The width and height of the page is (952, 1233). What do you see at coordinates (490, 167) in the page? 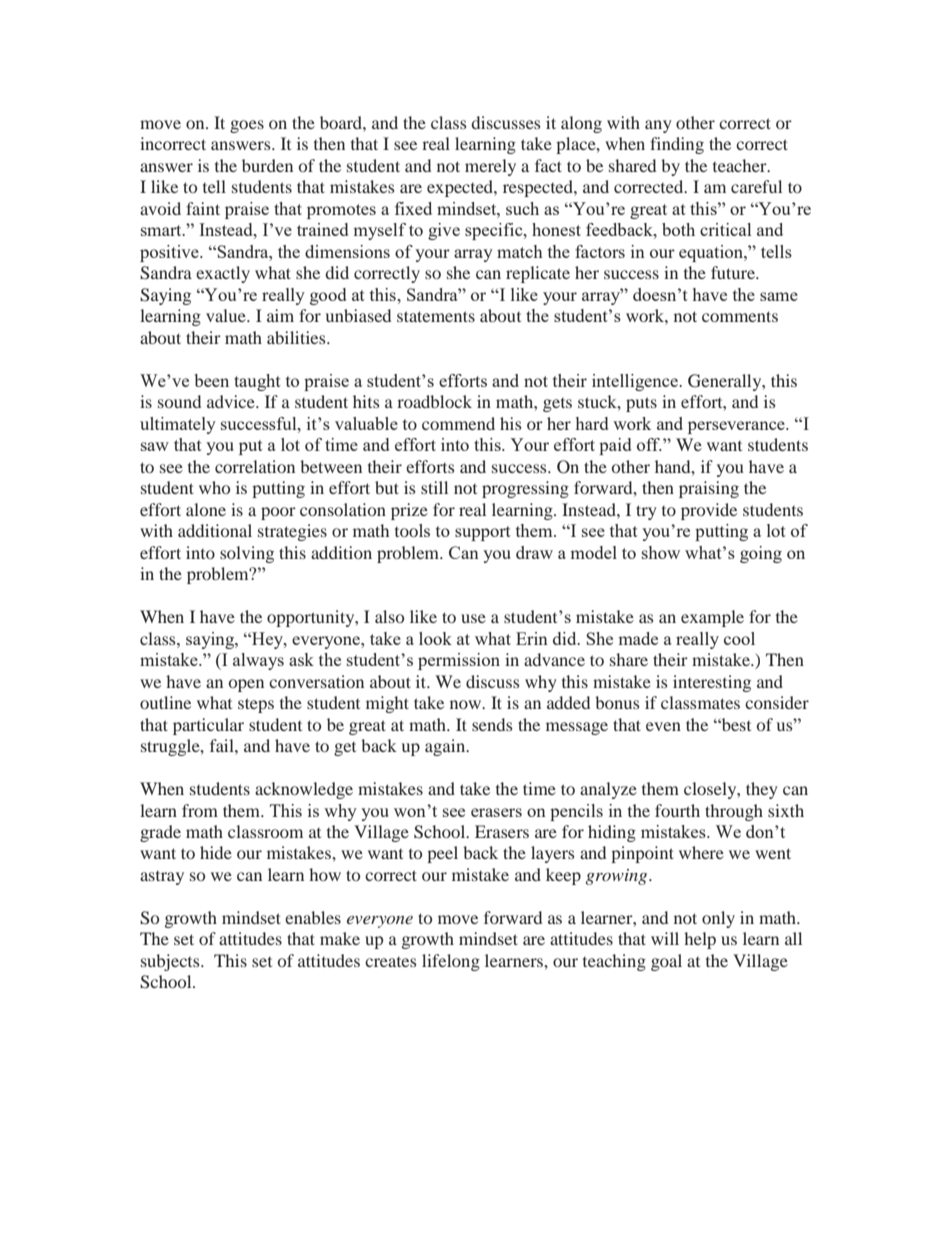
I see `merely` at bounding box center [490, 167].
